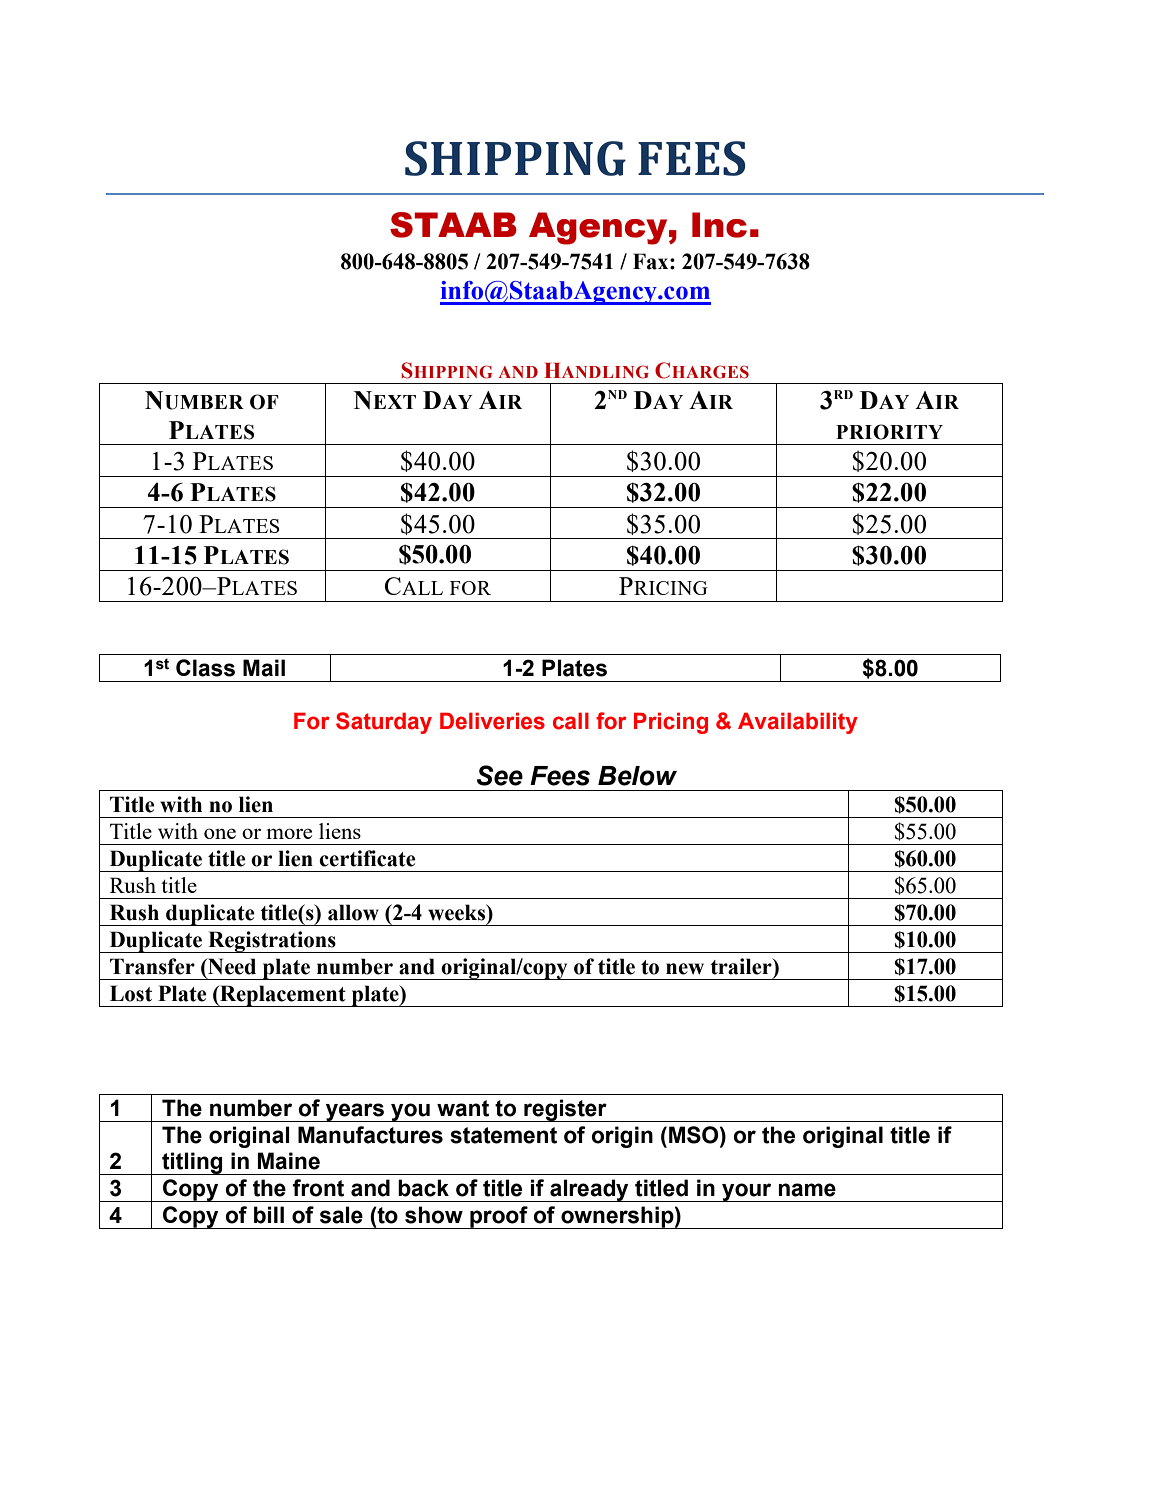  Describe the element at coordinates (889, 432) in the screenshot. I see `PRIORITY` at that location.
